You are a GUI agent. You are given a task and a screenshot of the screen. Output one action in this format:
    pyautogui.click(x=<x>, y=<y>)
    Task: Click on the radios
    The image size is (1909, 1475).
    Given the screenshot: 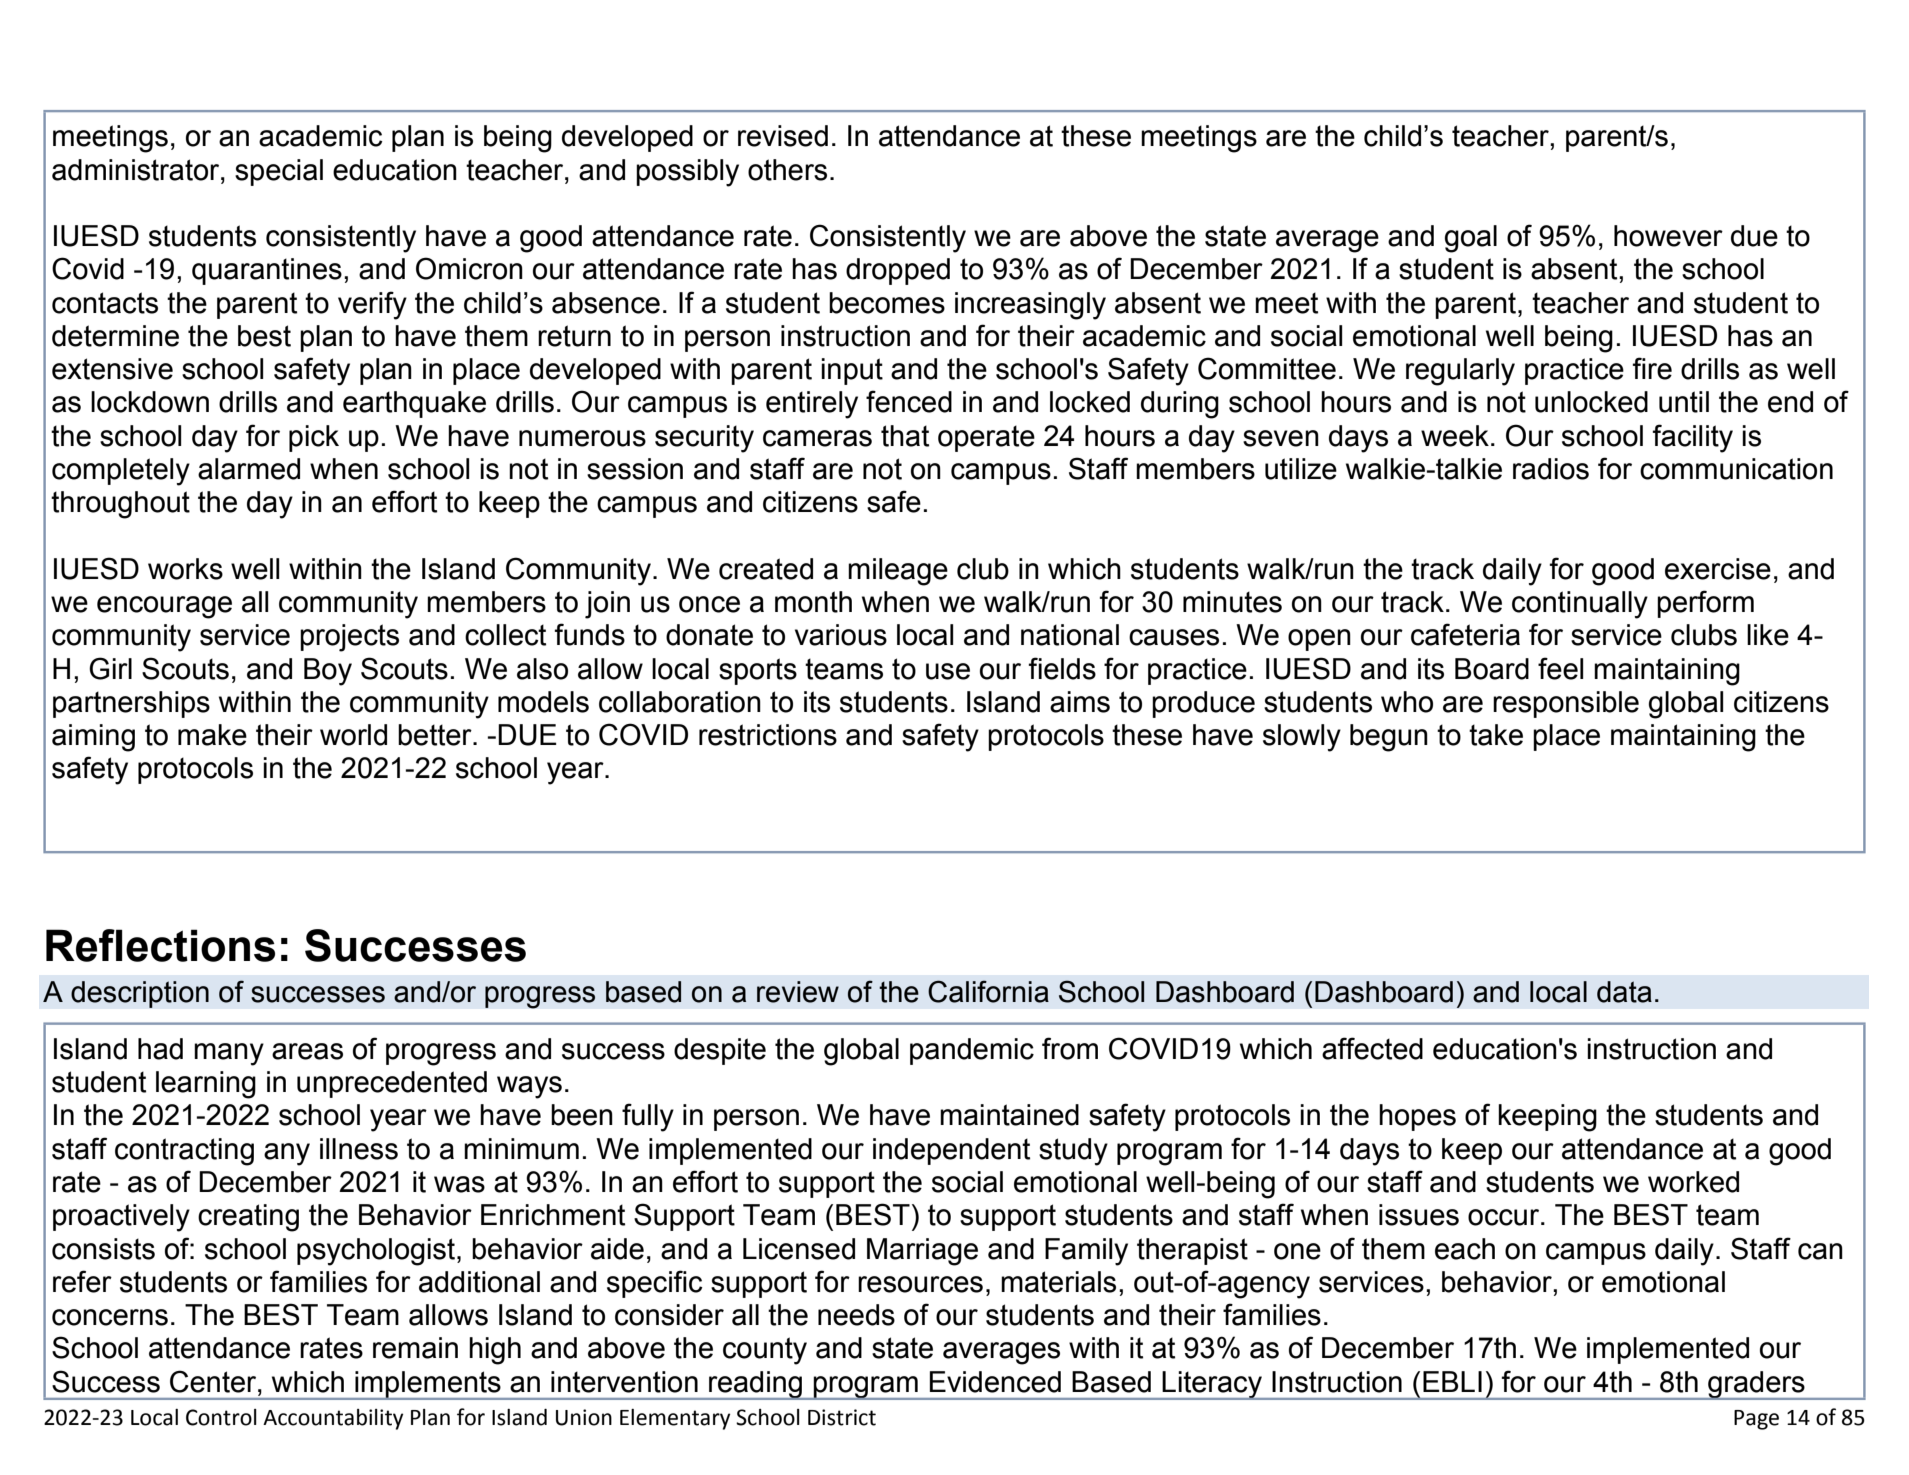 What is the action you would take?
    pyautogui.click(x=1551, y=469)
